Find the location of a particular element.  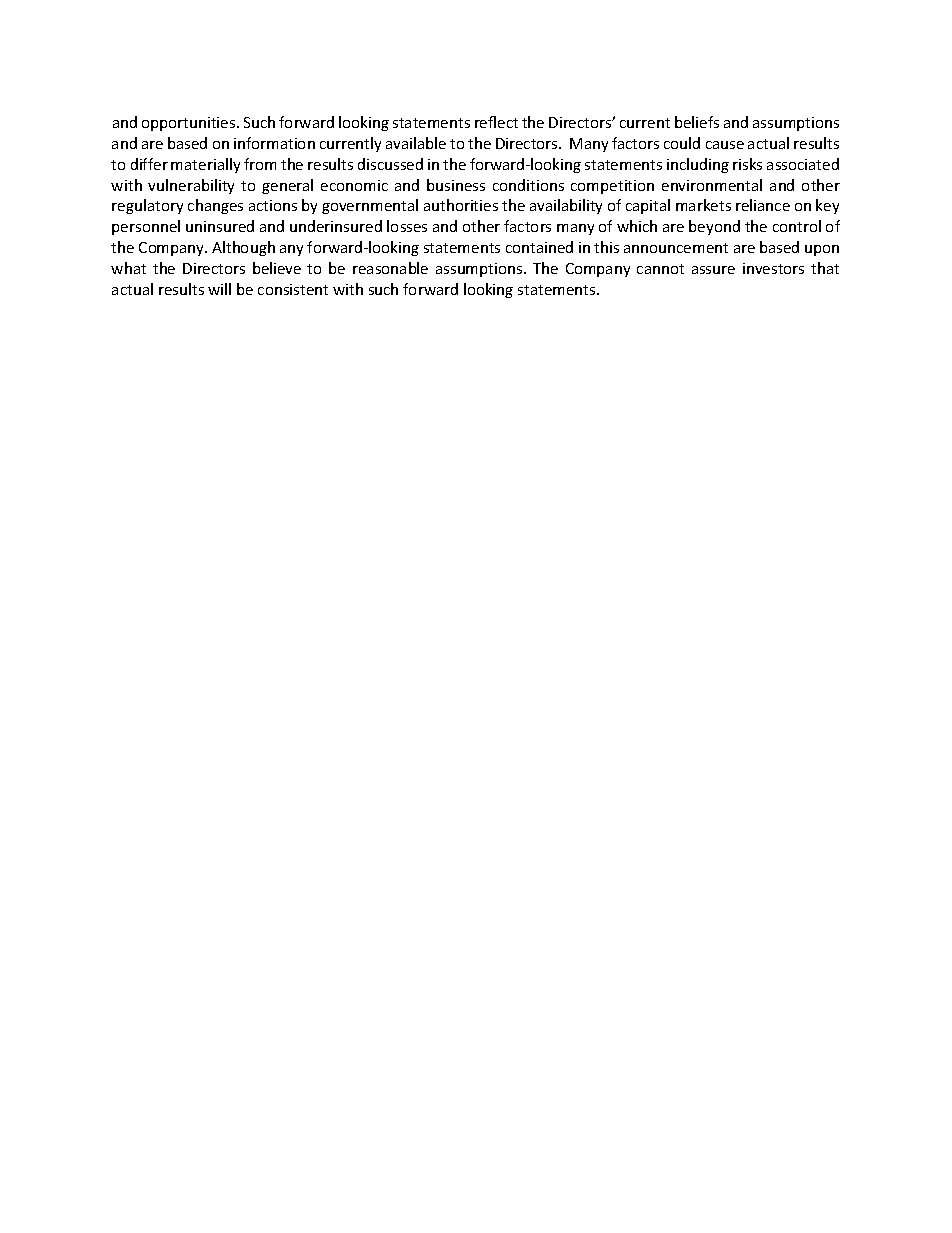

reasonable is located at coordinates (390, 268).
